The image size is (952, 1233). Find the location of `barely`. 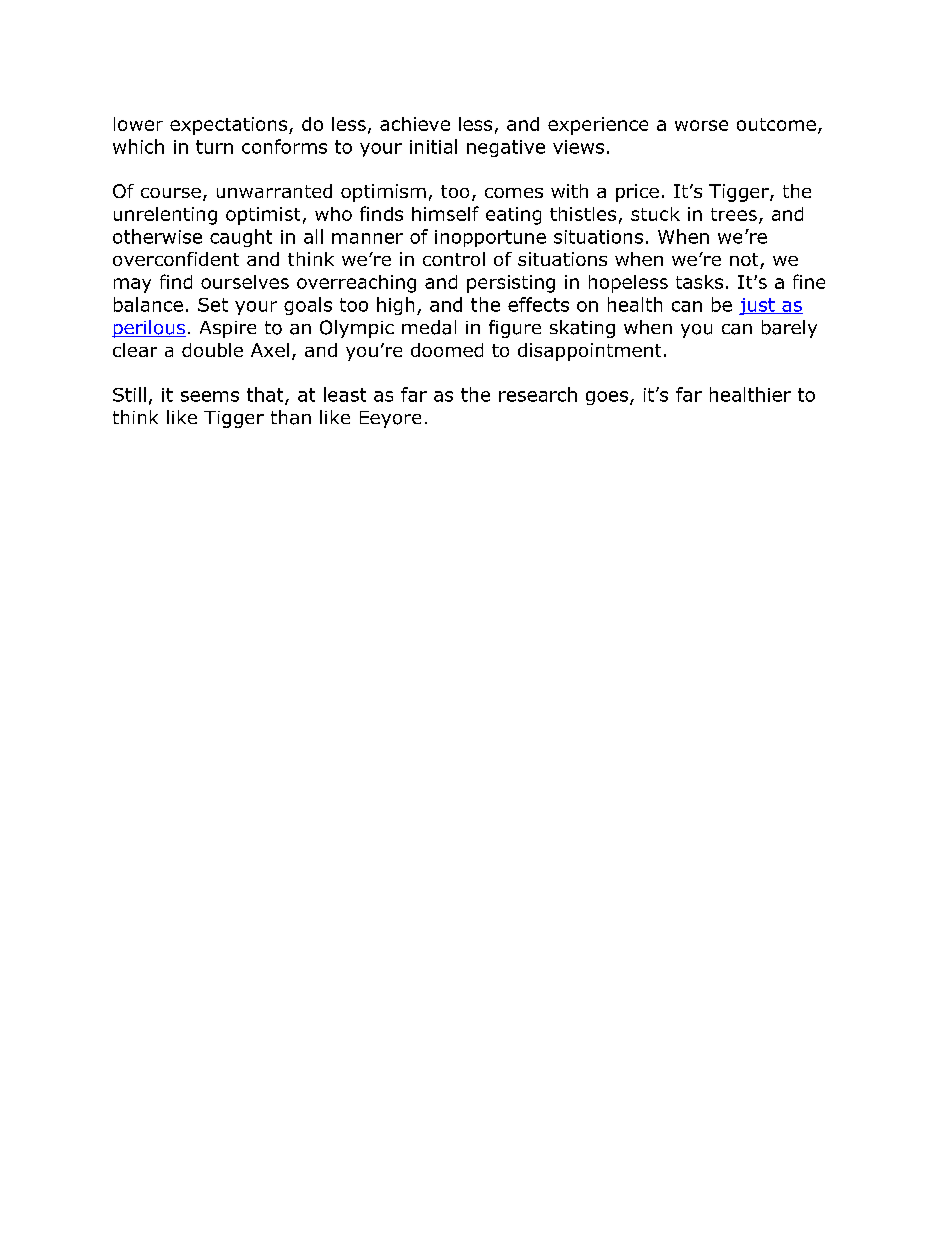

barely is located at coordinates (789, 329).
